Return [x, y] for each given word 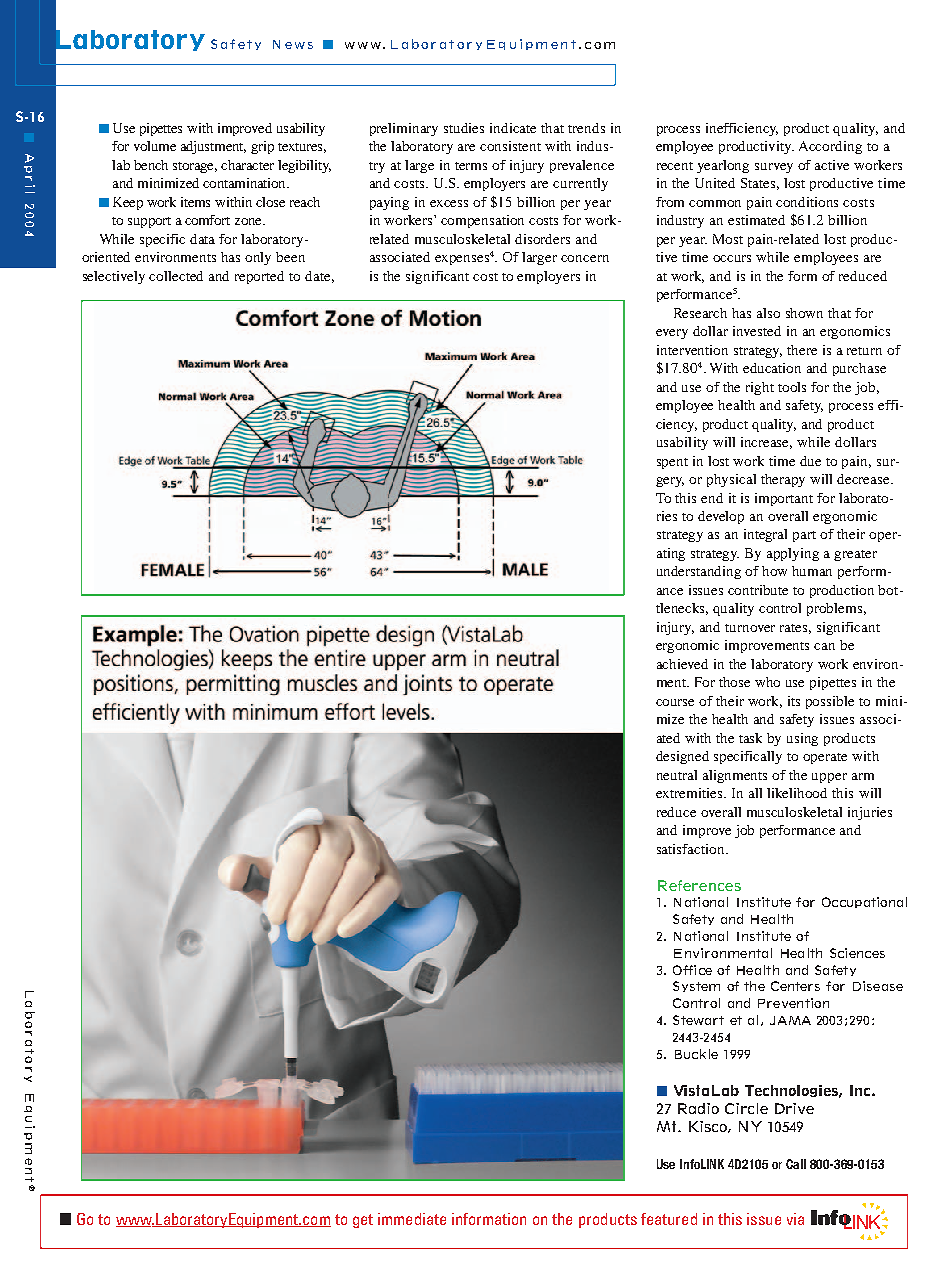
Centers [795, 986]
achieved [682, 664]
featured [669, 1219]
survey [774, 168]
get [363, 1221]
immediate [412, 1219]
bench [151, 165]
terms [471, 166]
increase [766, 443]
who [767, 682]
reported [259, 277]
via [795, 1219]
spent [672, 463]
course [675, 702]
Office [692, 970]
